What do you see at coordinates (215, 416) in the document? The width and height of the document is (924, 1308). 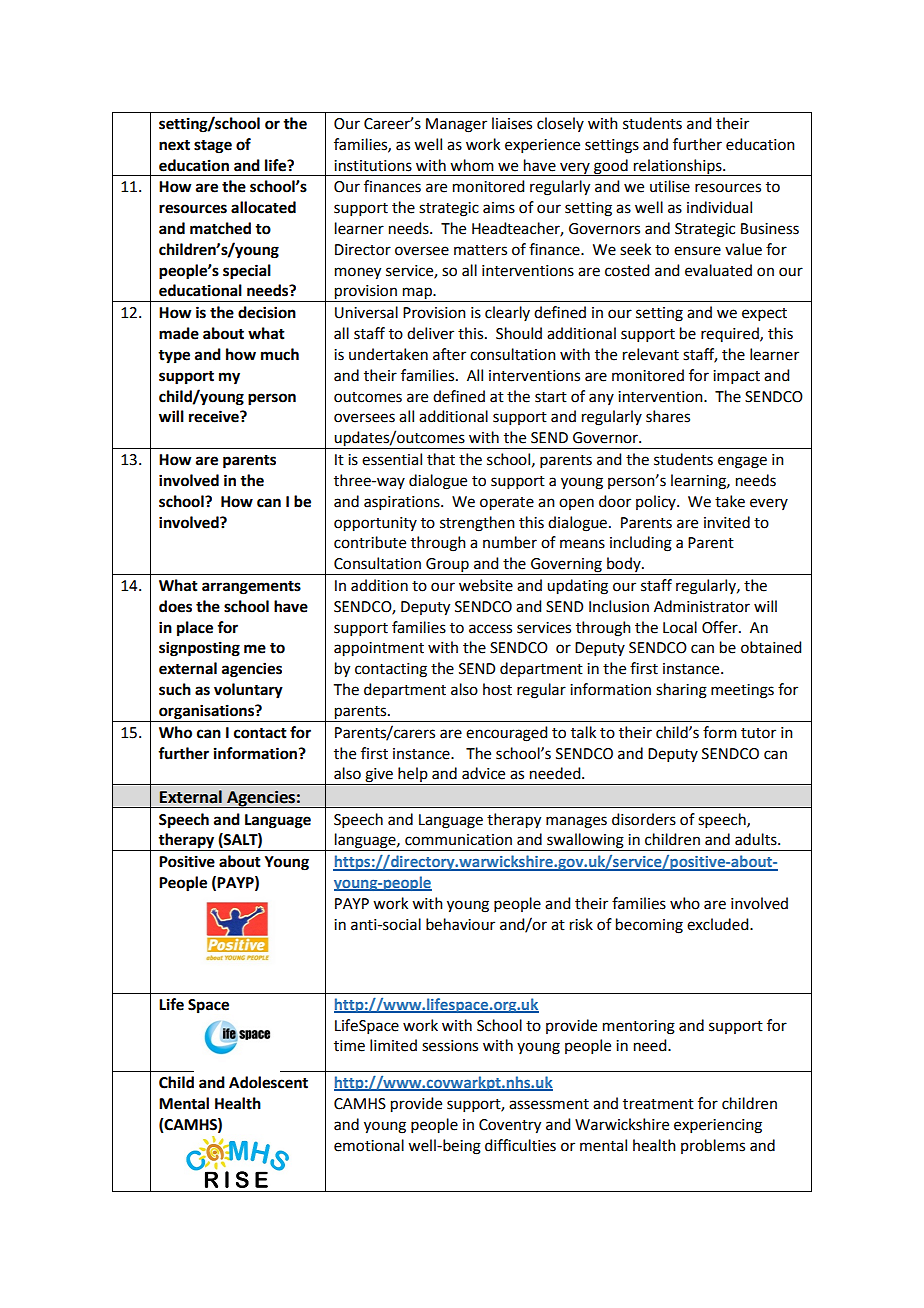 I see `receive` at bounding box center [215, 416].
